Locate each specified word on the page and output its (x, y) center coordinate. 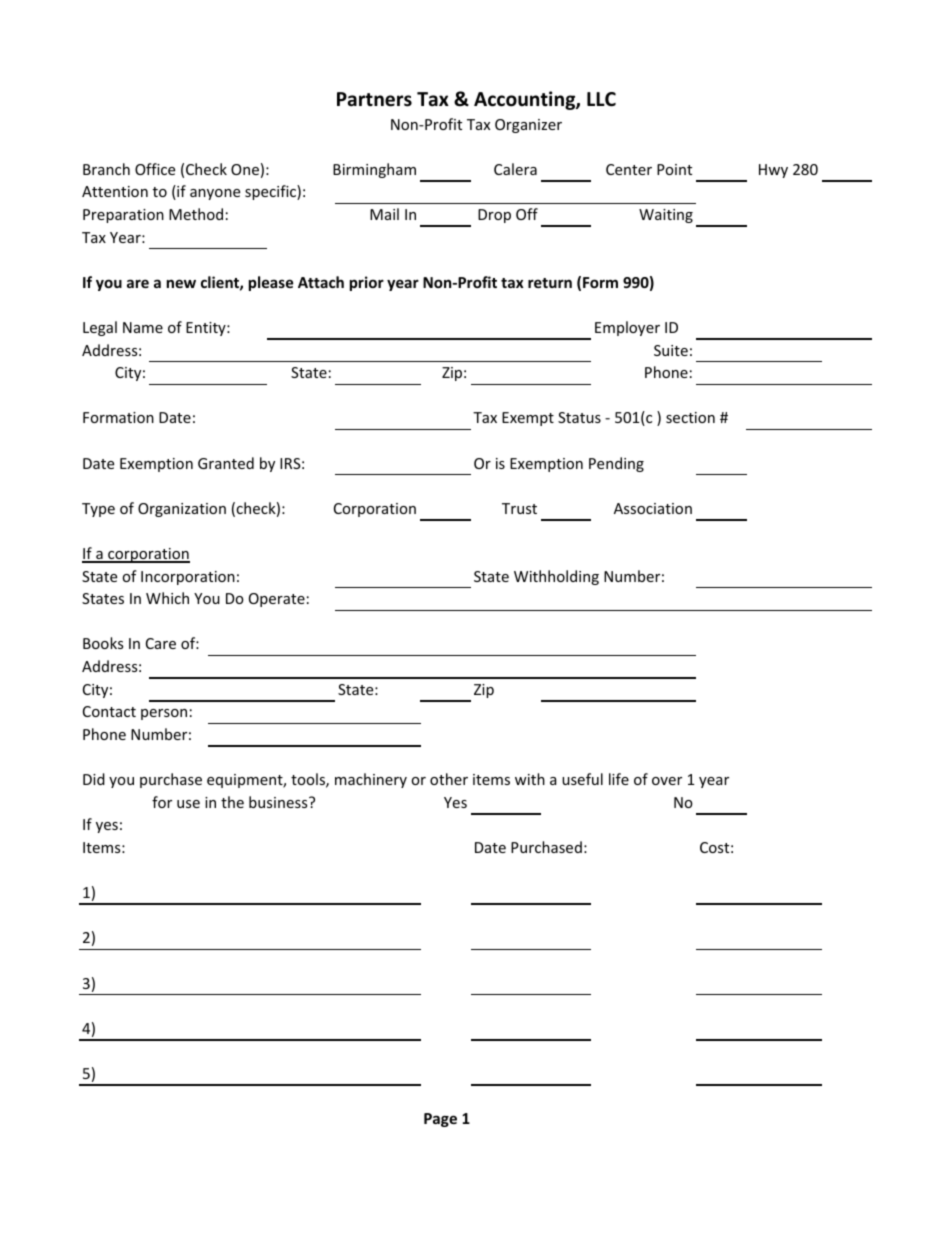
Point (674, 169)
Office (155, 169)
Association (653, 508)
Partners (374, 99)
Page (440, 1120)
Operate (277, 600)
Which (167, 598)
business (279, 802)
